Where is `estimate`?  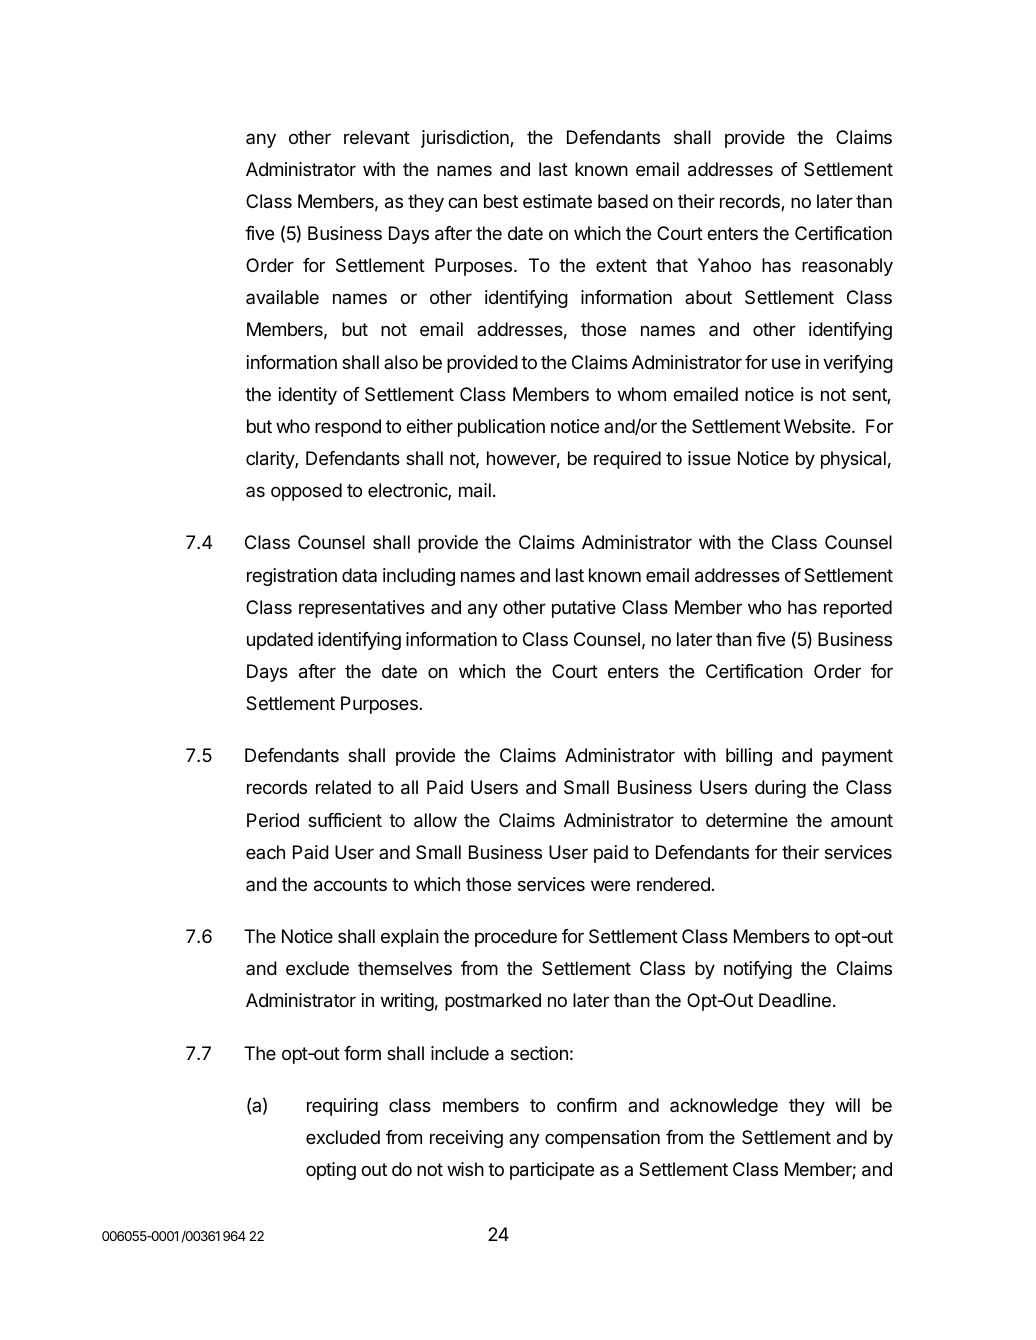
estimate is located at coordinates (557, 201).
